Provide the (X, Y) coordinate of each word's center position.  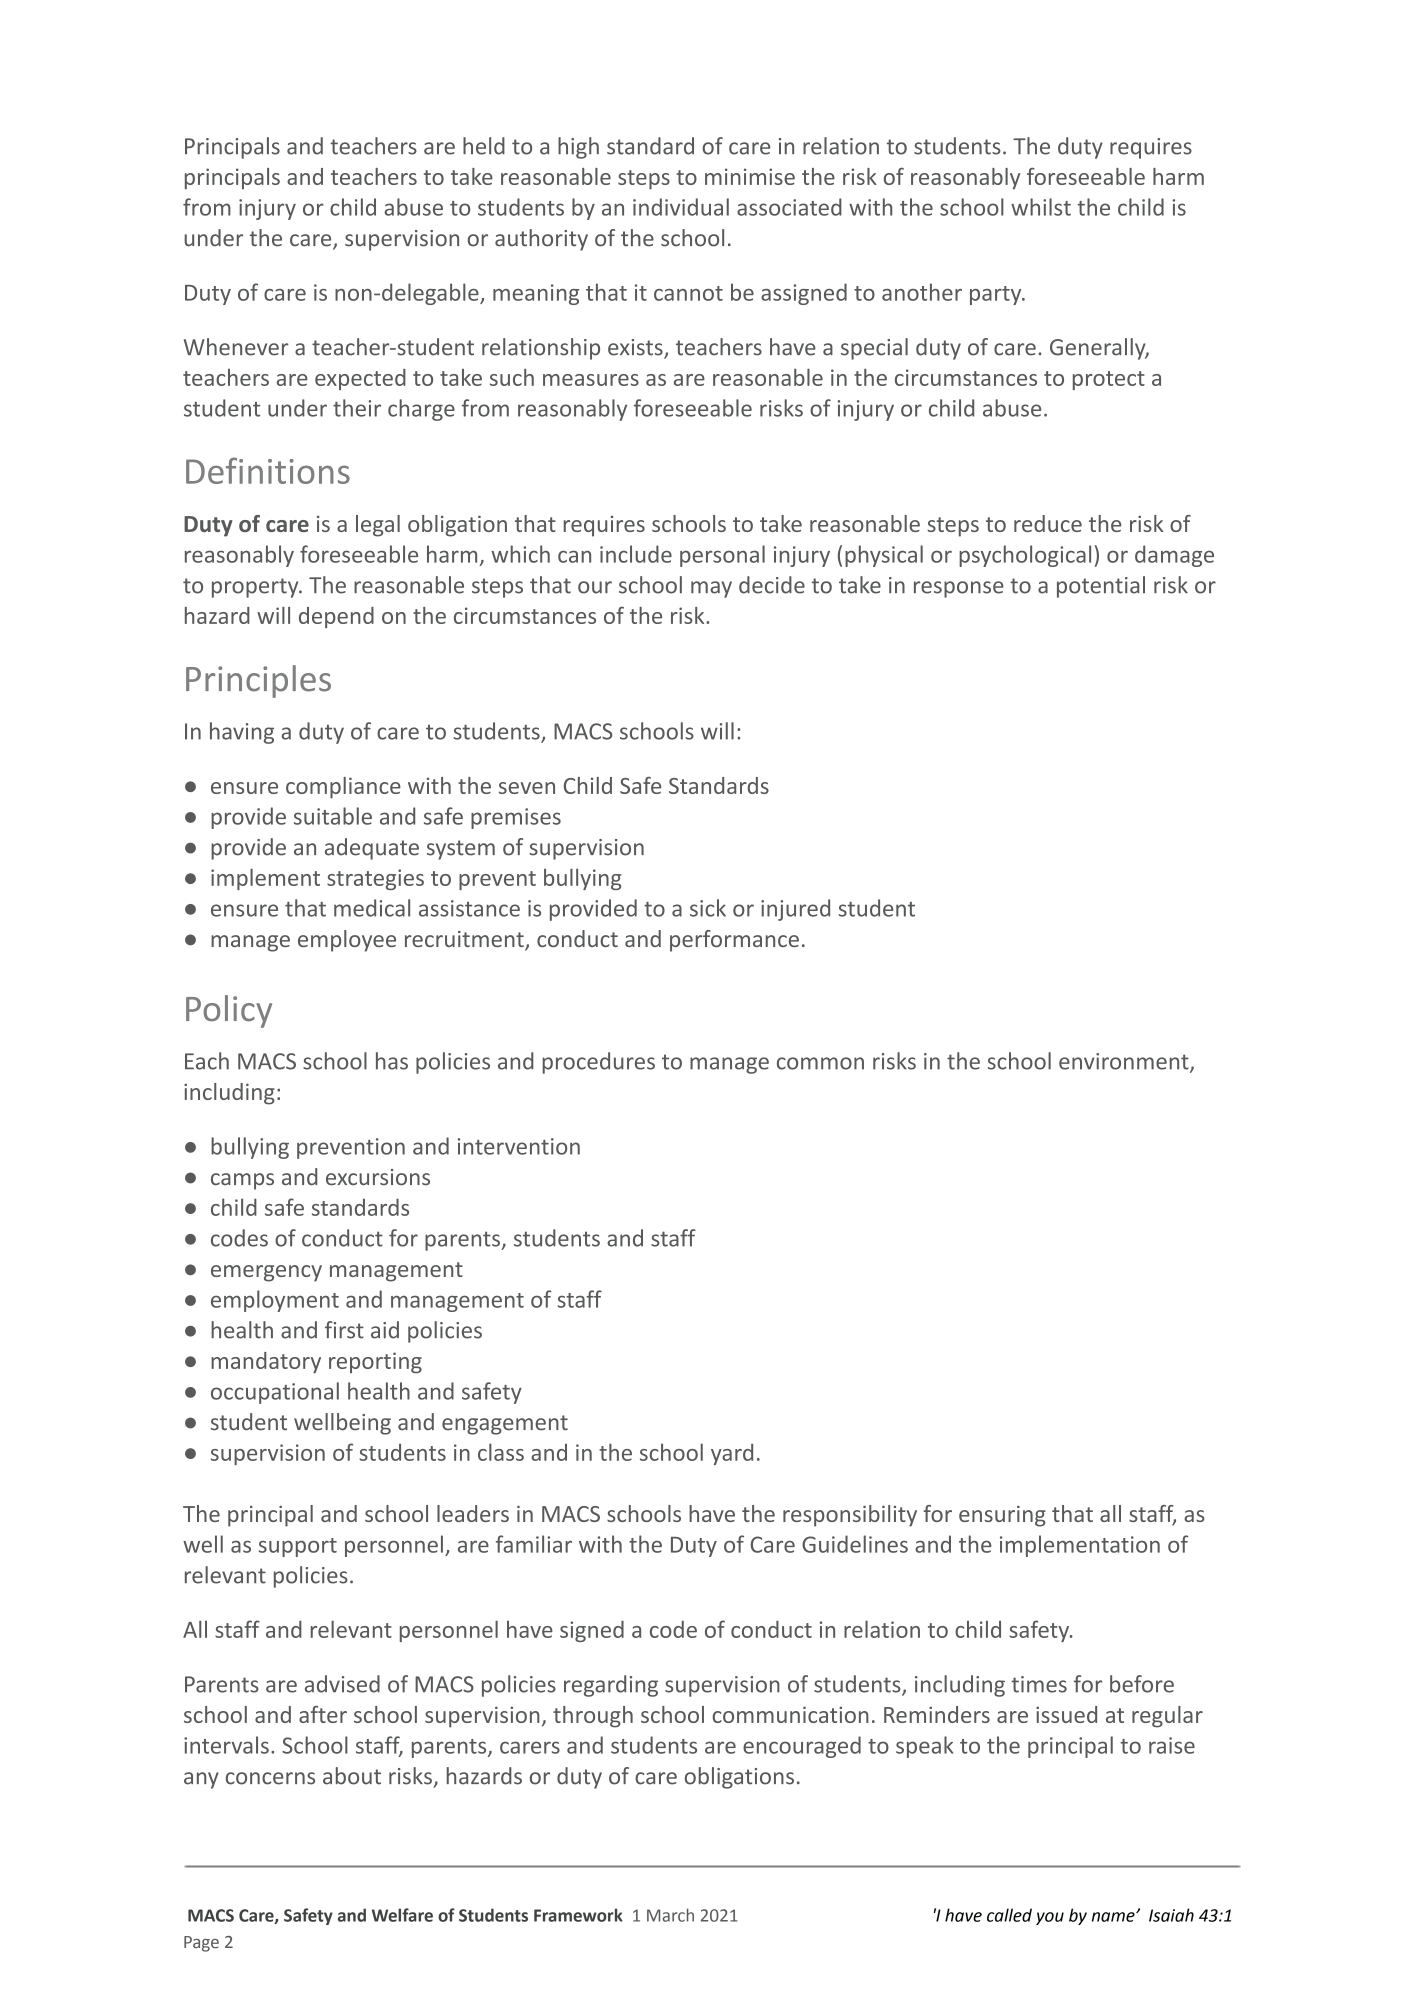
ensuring (1002, 1516)
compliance (343, 788)
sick (708, 908)
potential (1101, 587)
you (1050, 1918)
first (344, 1330)
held (484, 146)
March (670, 1915)
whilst (1041, 207)
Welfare (402, 1915)
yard (732, 1454)
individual (681, 207)
